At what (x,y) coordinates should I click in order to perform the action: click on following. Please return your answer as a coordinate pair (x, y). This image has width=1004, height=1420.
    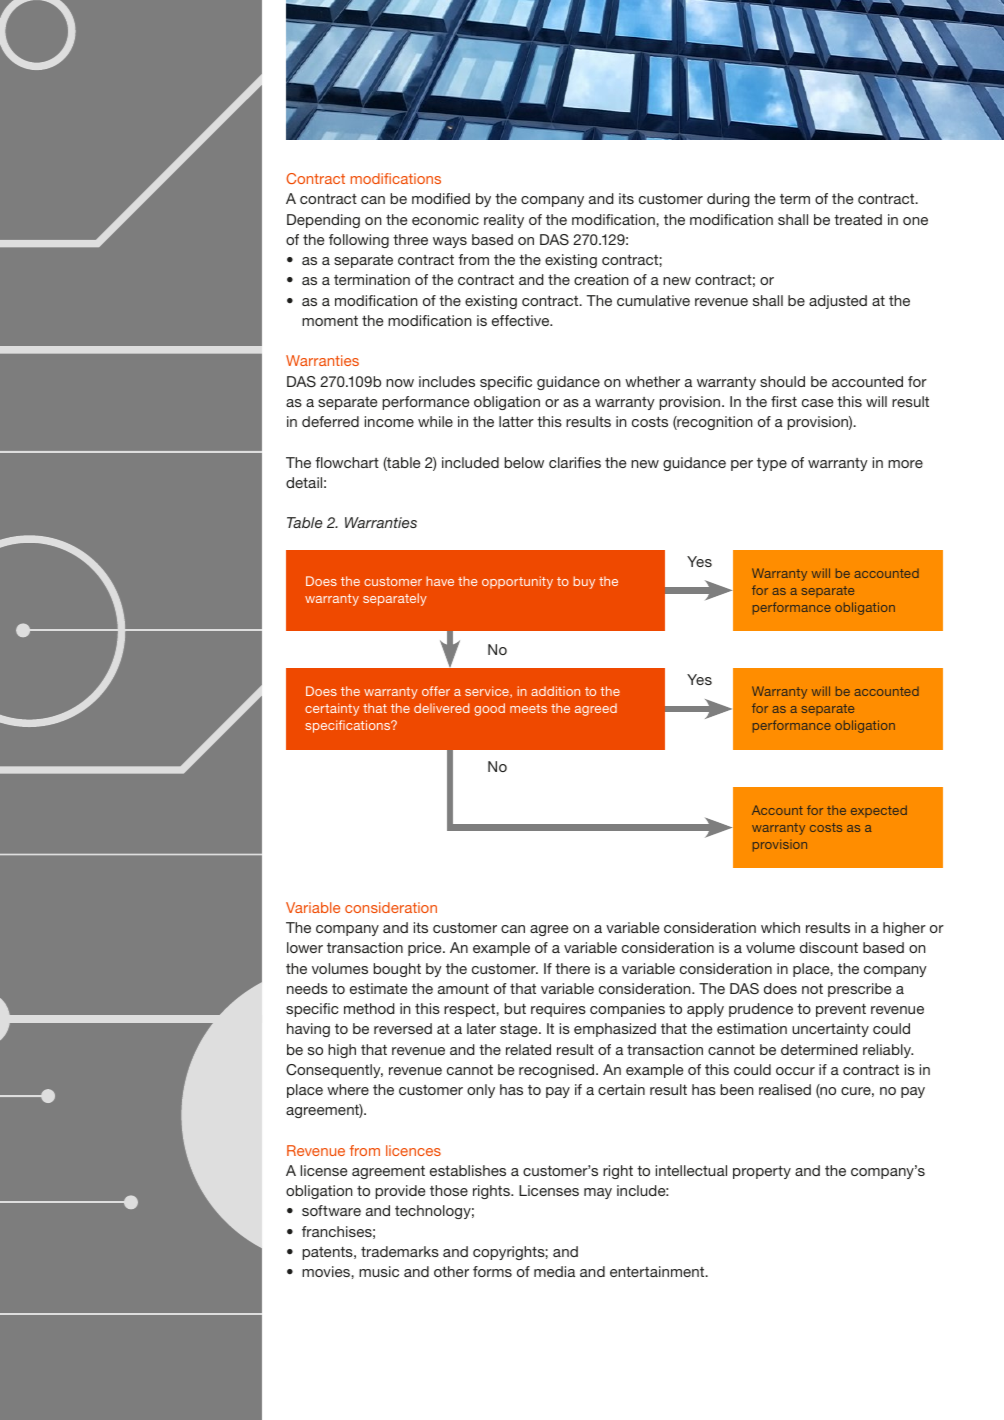
    Looking at the image, I should click on (359, 241).
